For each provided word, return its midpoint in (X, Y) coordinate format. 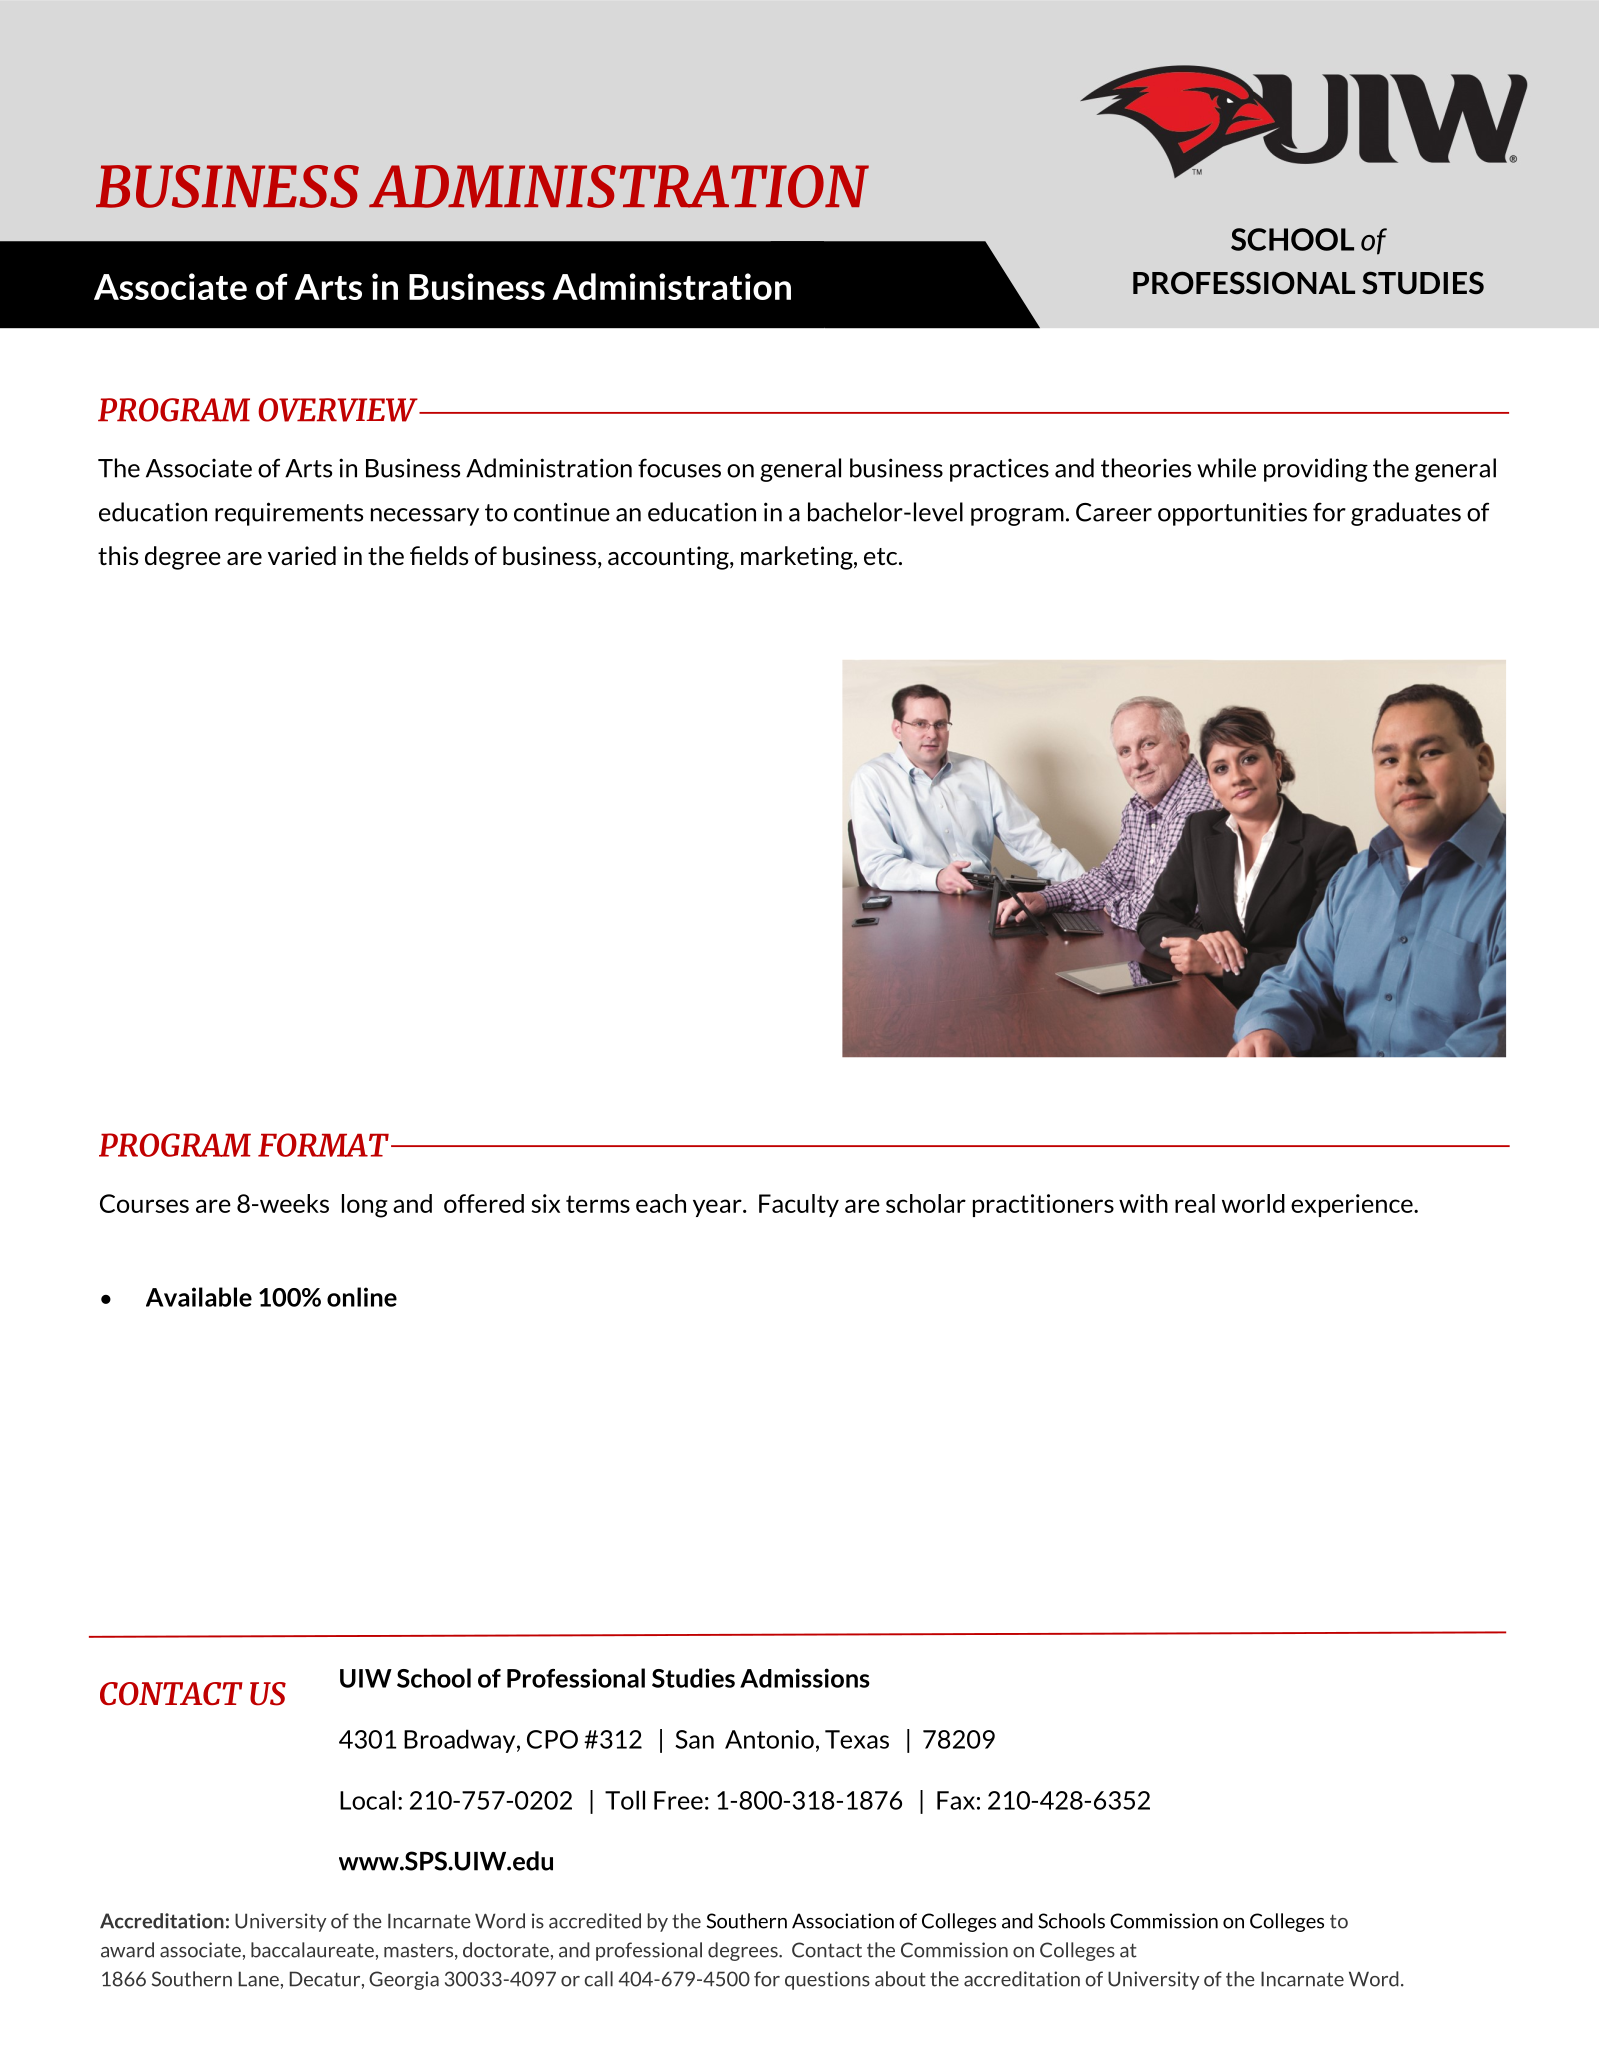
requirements (289, 514)
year (718, 1208)
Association (843, 1921)
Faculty (799, 1205)
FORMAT (323, 1145)
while (1226, 468)
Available (199, 1297)
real (1195, 1203)
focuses (679, 468)
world (1253, 1203)
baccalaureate (312, 1950)
